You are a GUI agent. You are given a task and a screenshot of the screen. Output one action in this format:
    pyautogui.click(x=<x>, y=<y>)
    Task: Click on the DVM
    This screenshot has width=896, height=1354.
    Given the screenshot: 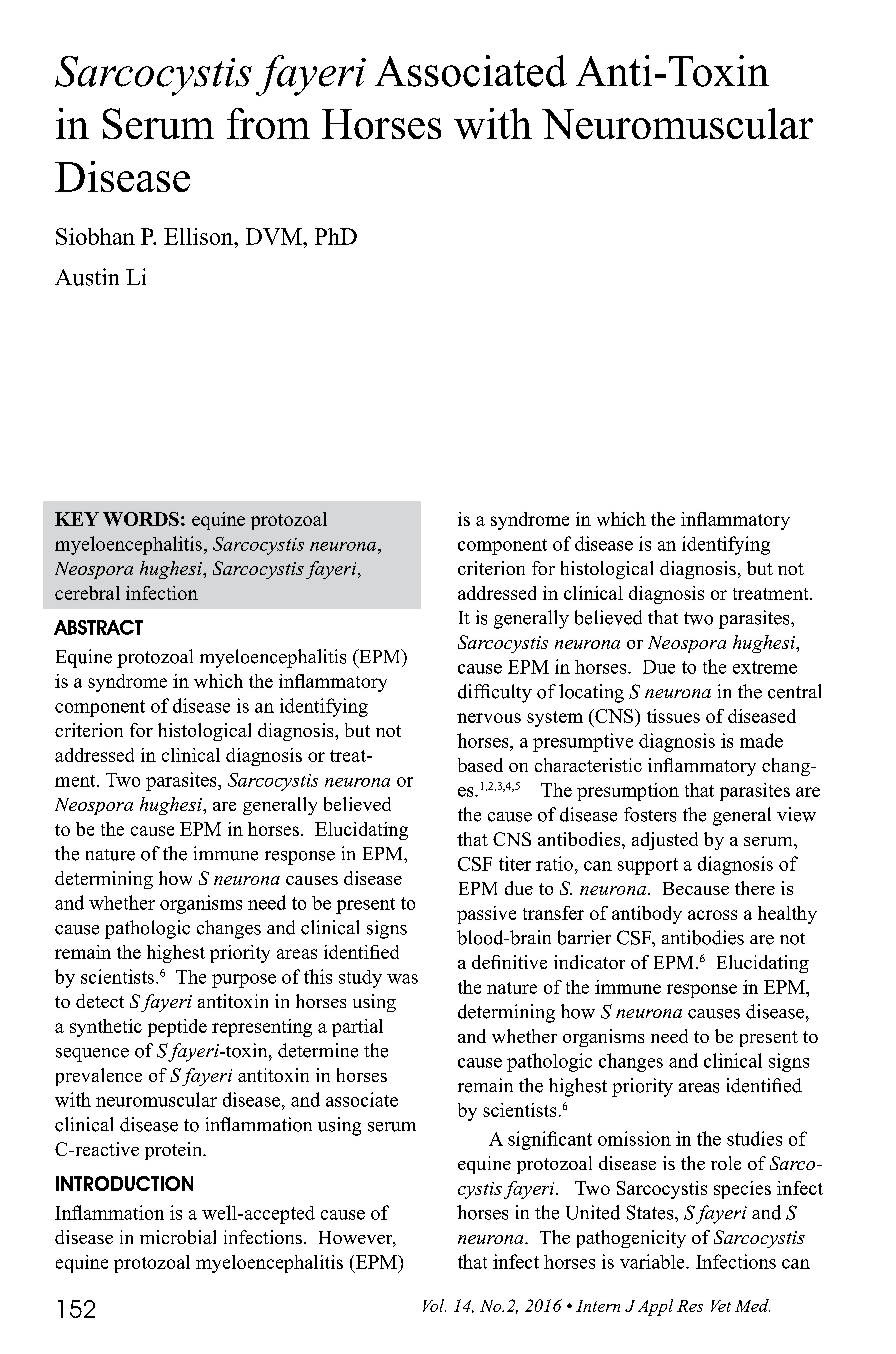 What is the action you would take?
    pyautogui.click(x=275, y=236)
